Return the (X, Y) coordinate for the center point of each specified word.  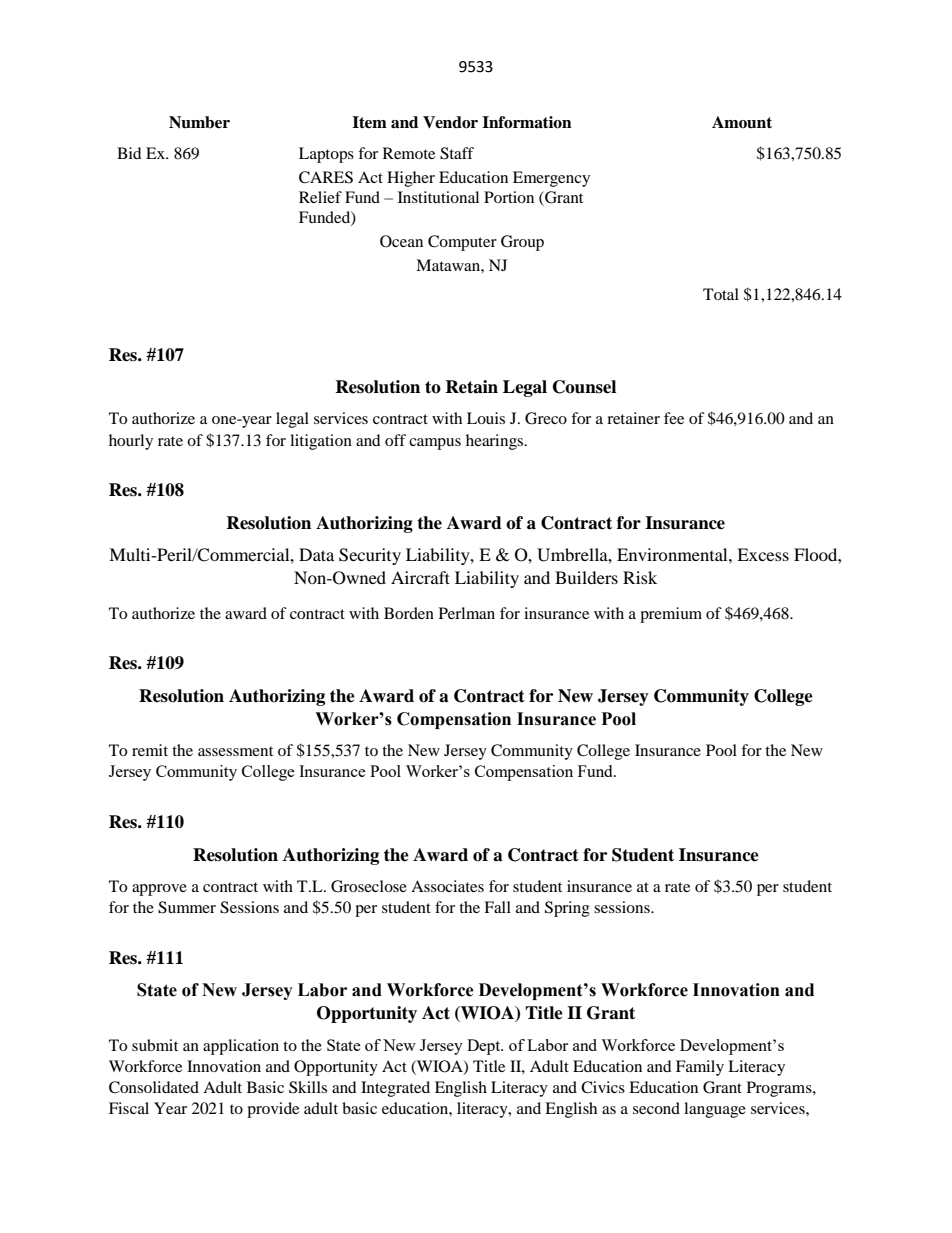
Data (316, 554)
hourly (131, 442)
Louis (486, 418)
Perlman (467, 613)
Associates (447, 886)
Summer (187, 907)
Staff (457, 153)
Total (721, 294)
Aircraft (420, 577)
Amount (742, 122)
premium (671, 615)
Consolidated (154, 1087)
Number (199, 122)
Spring (567, 909)
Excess (763, 554)
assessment (235, 751)
